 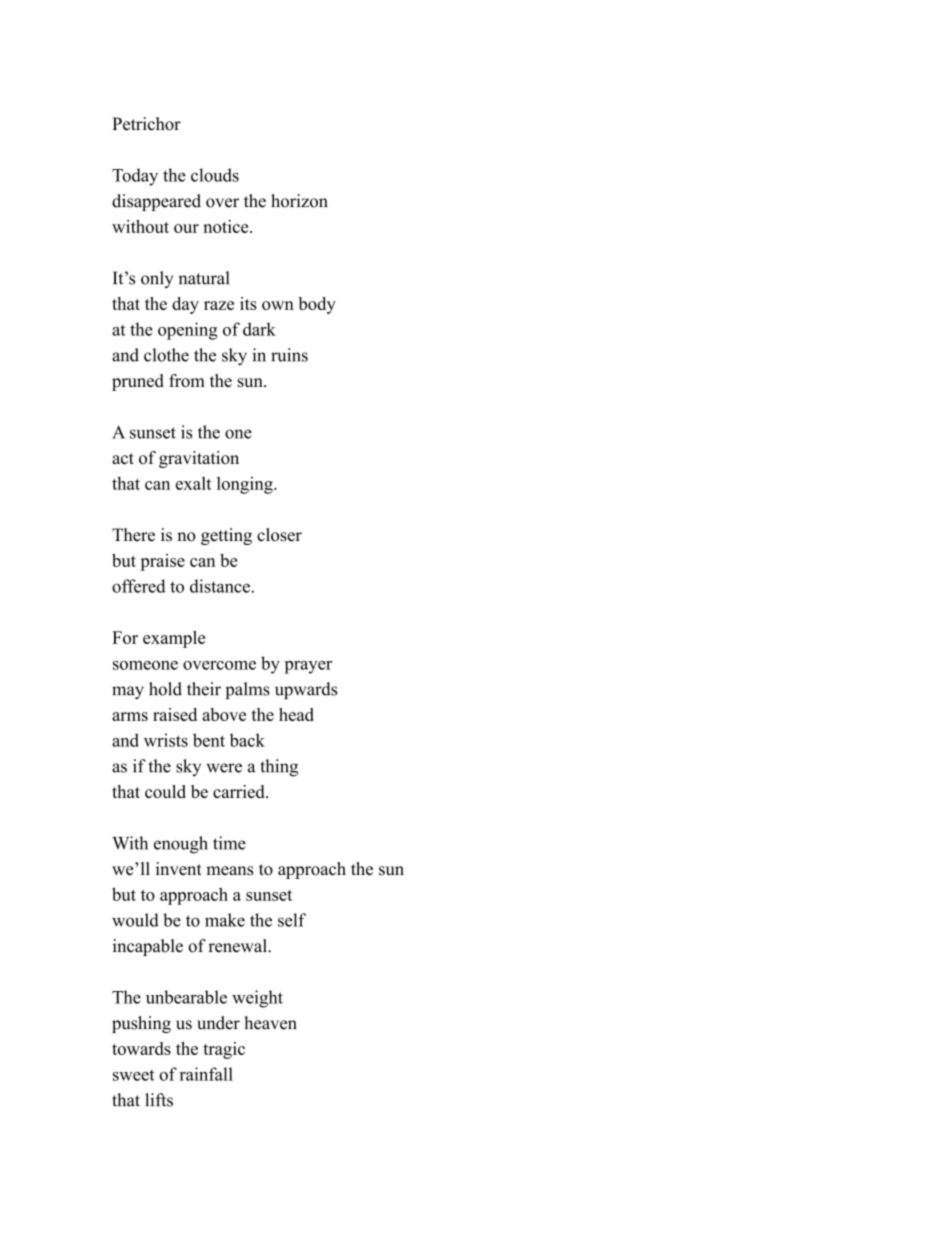 I want to click on gravitation, so click(x=199, y=459).
